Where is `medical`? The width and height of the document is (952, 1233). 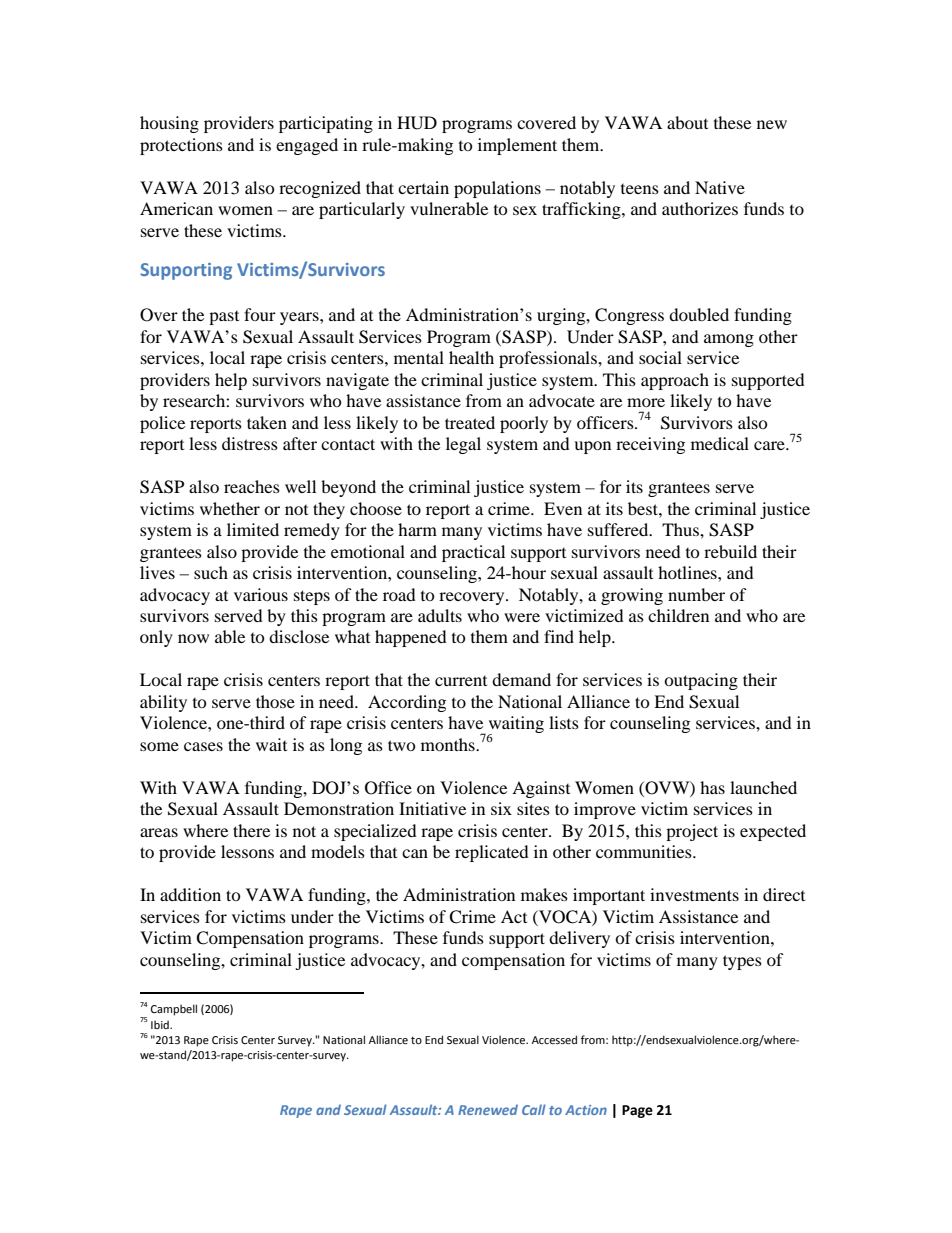
medical is located at coordinates (720, 443).
